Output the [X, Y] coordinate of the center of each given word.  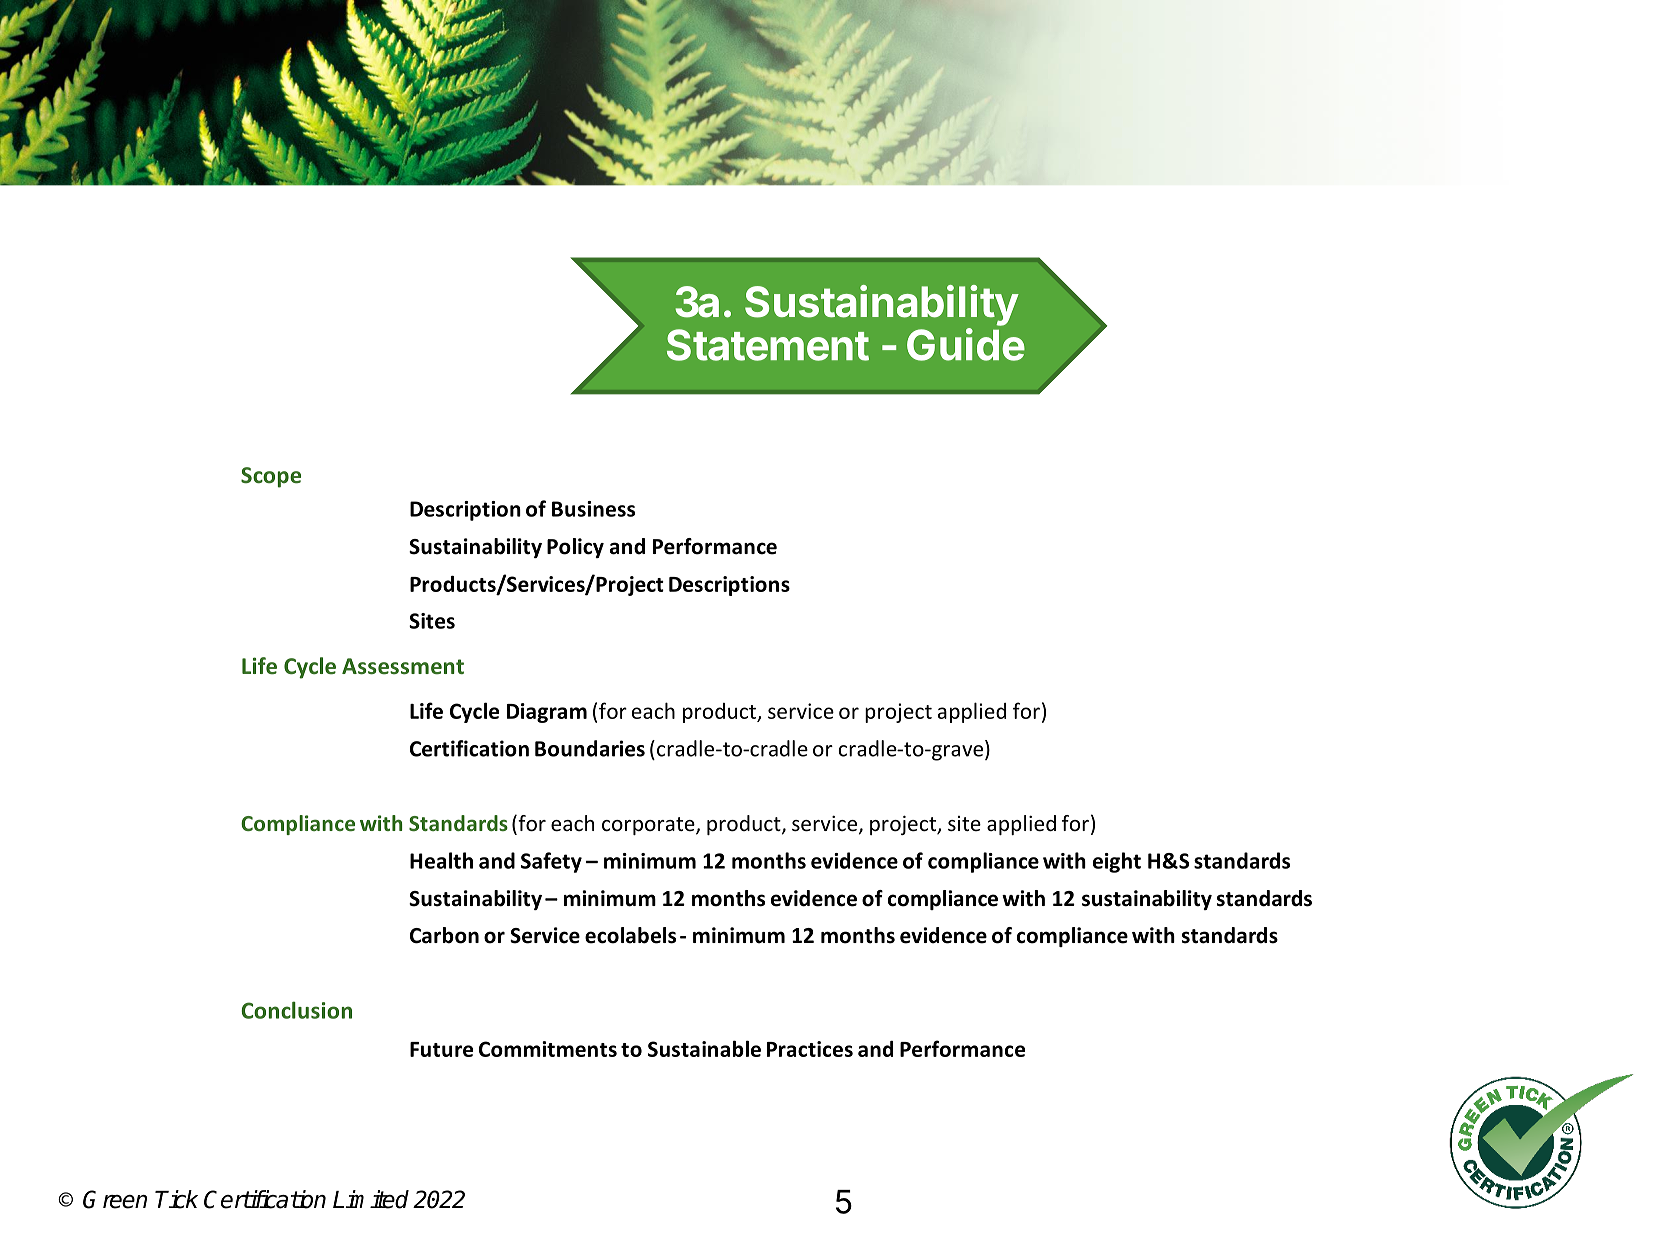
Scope [271, 477]
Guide [966, 344]
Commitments [548, 1049]
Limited [371, 1199]
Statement [768, 345]
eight [1117, 862]
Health [441, 860]
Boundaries [590, 748]
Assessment [403, 666]
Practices [810, 1049]
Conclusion [296, 1010]
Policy [575, 548]
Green [115, 1199]
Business [593, 509]
